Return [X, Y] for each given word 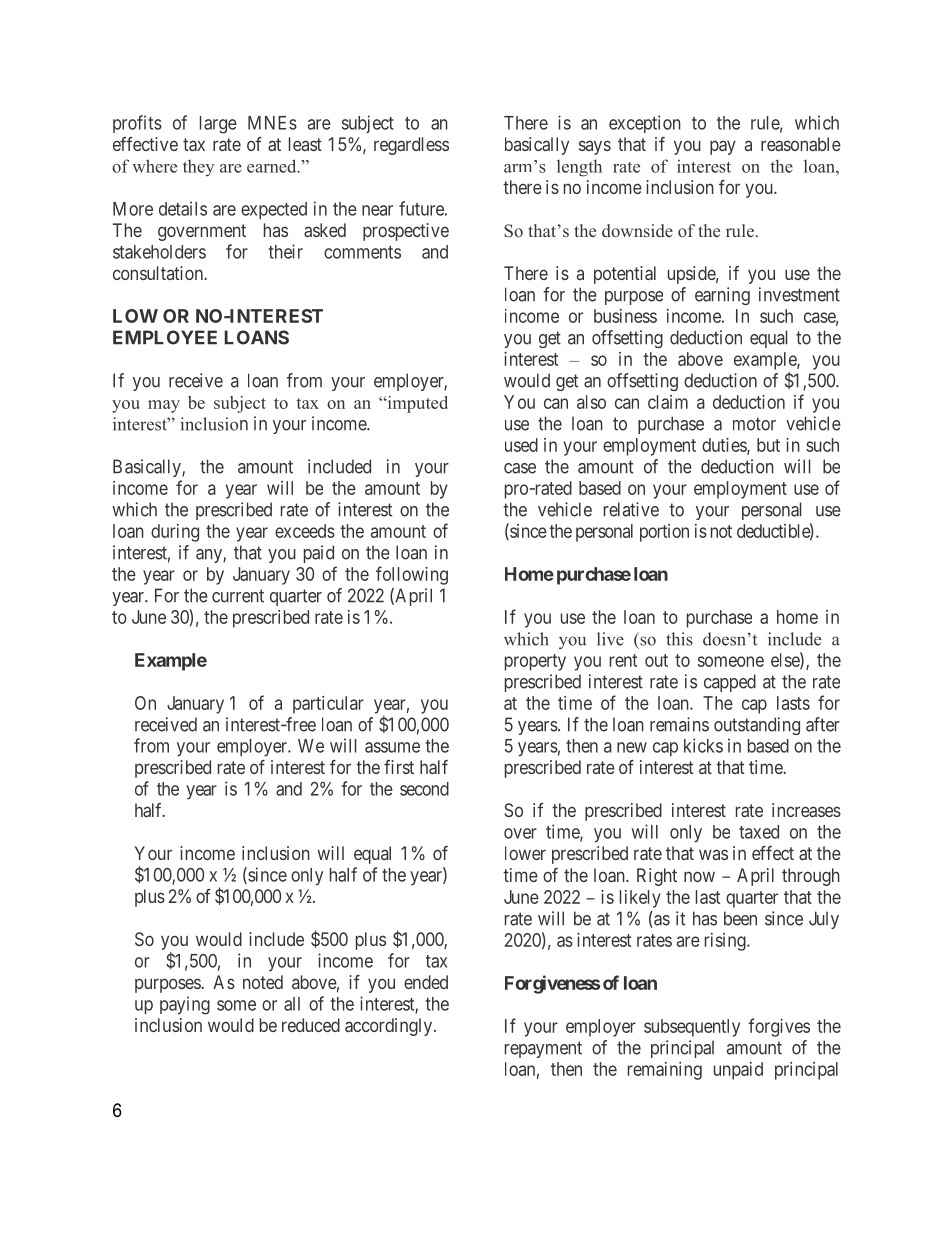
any [210, 556]
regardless [411, 146]
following [412, 575]
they [198, 168]
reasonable [801, 144]
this [679, 639]
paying [185, 1005]
